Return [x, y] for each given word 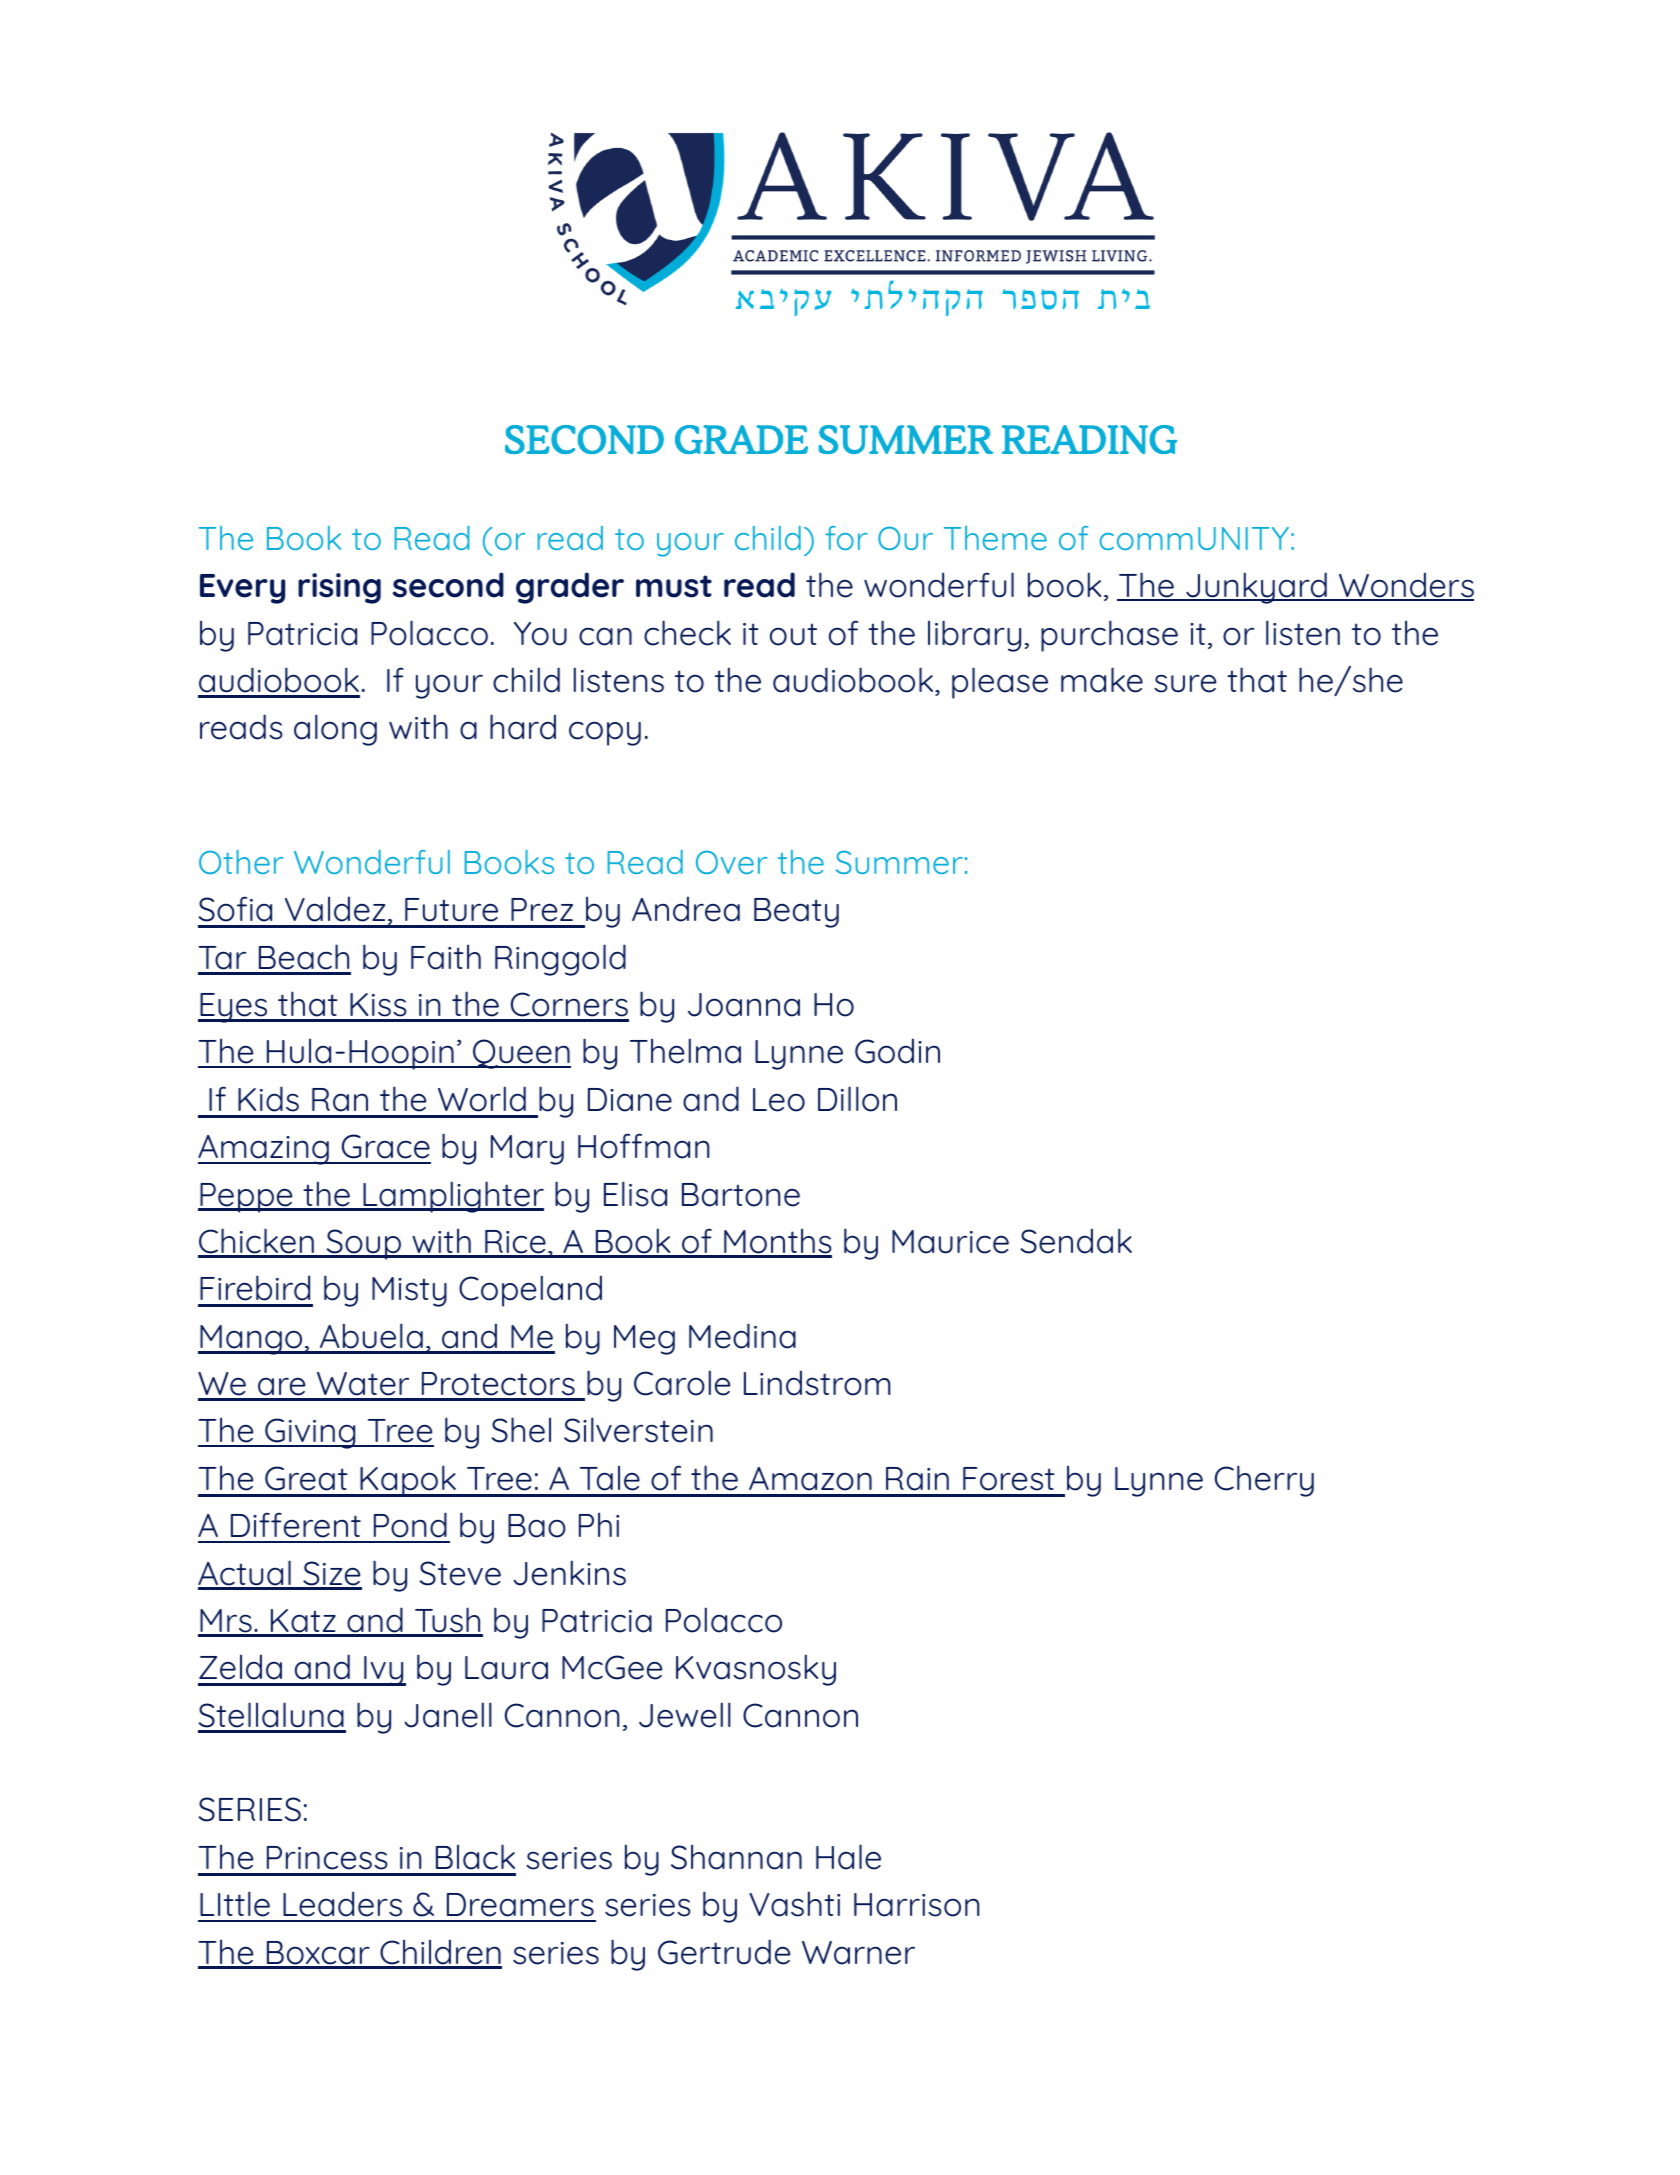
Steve [460, 1573]
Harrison [916, 1905]
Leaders [342, 1904]
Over [731, 862]
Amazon [810, 1479]
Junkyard [1256, 588]
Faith [446, 957]
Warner [858, 1953]
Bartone [741, 1195]
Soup [363, 1244]
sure [1185, 683]
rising [339, 588]
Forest [1009, 1479]
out [793, 634]
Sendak [1076, 1241]
